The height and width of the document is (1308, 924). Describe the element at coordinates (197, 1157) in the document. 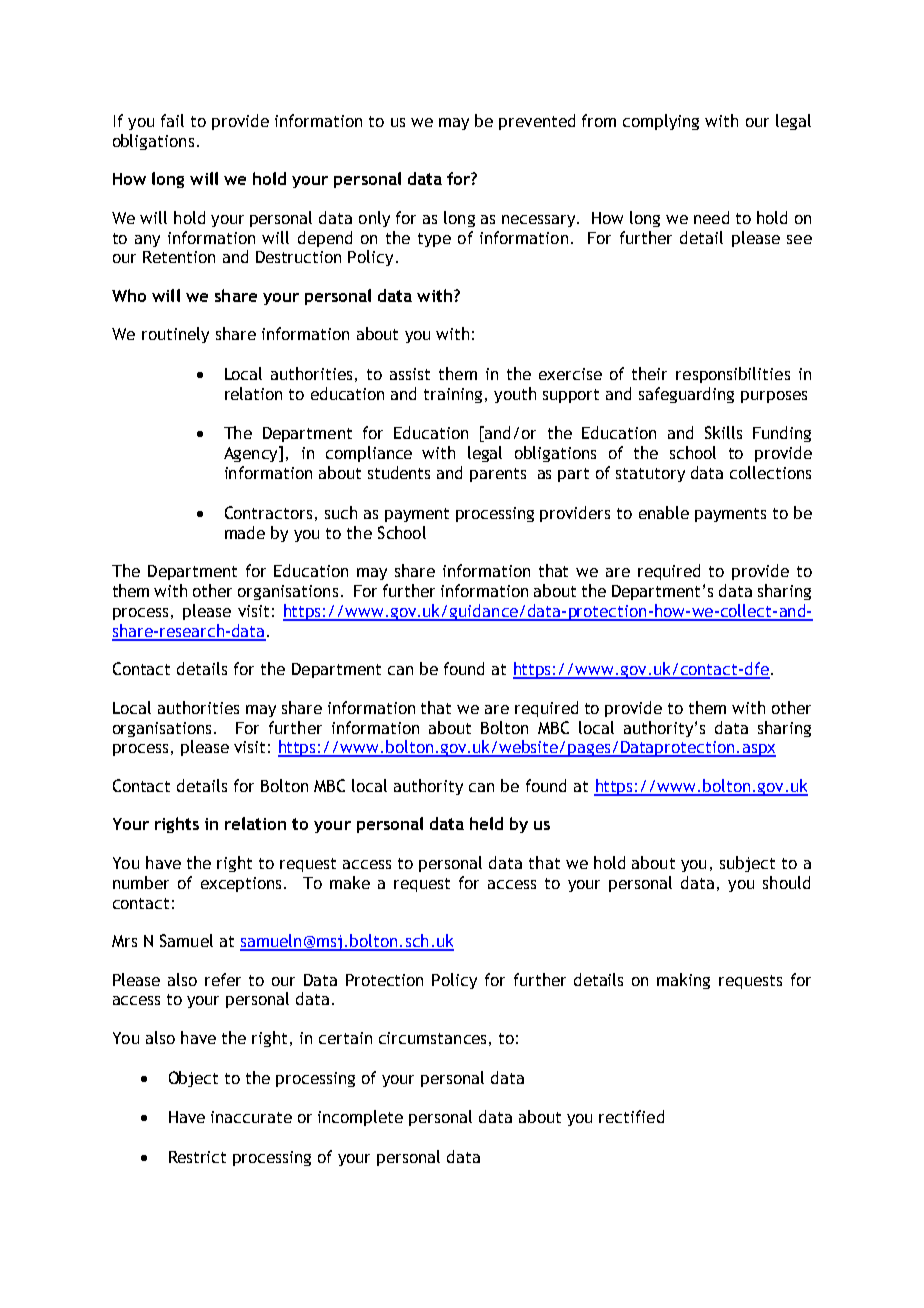

I see `Restrict` at that location.
